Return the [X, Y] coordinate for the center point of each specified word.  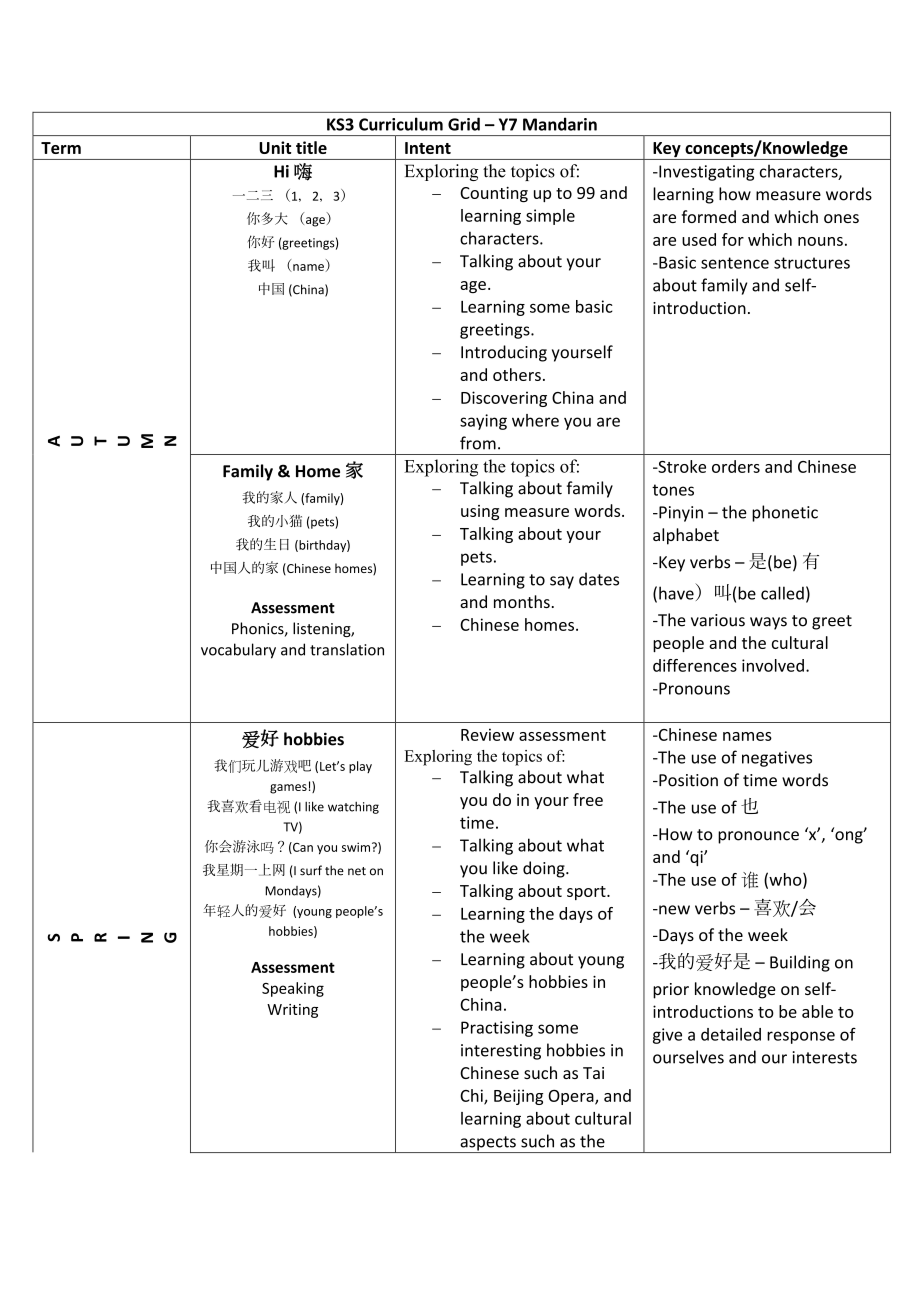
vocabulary [238, 651]
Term [61, 148]
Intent [428, 148]
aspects [488, 1144]
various [718, 620]
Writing [292, 1011]
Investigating [705, 173]
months [522, 601]
